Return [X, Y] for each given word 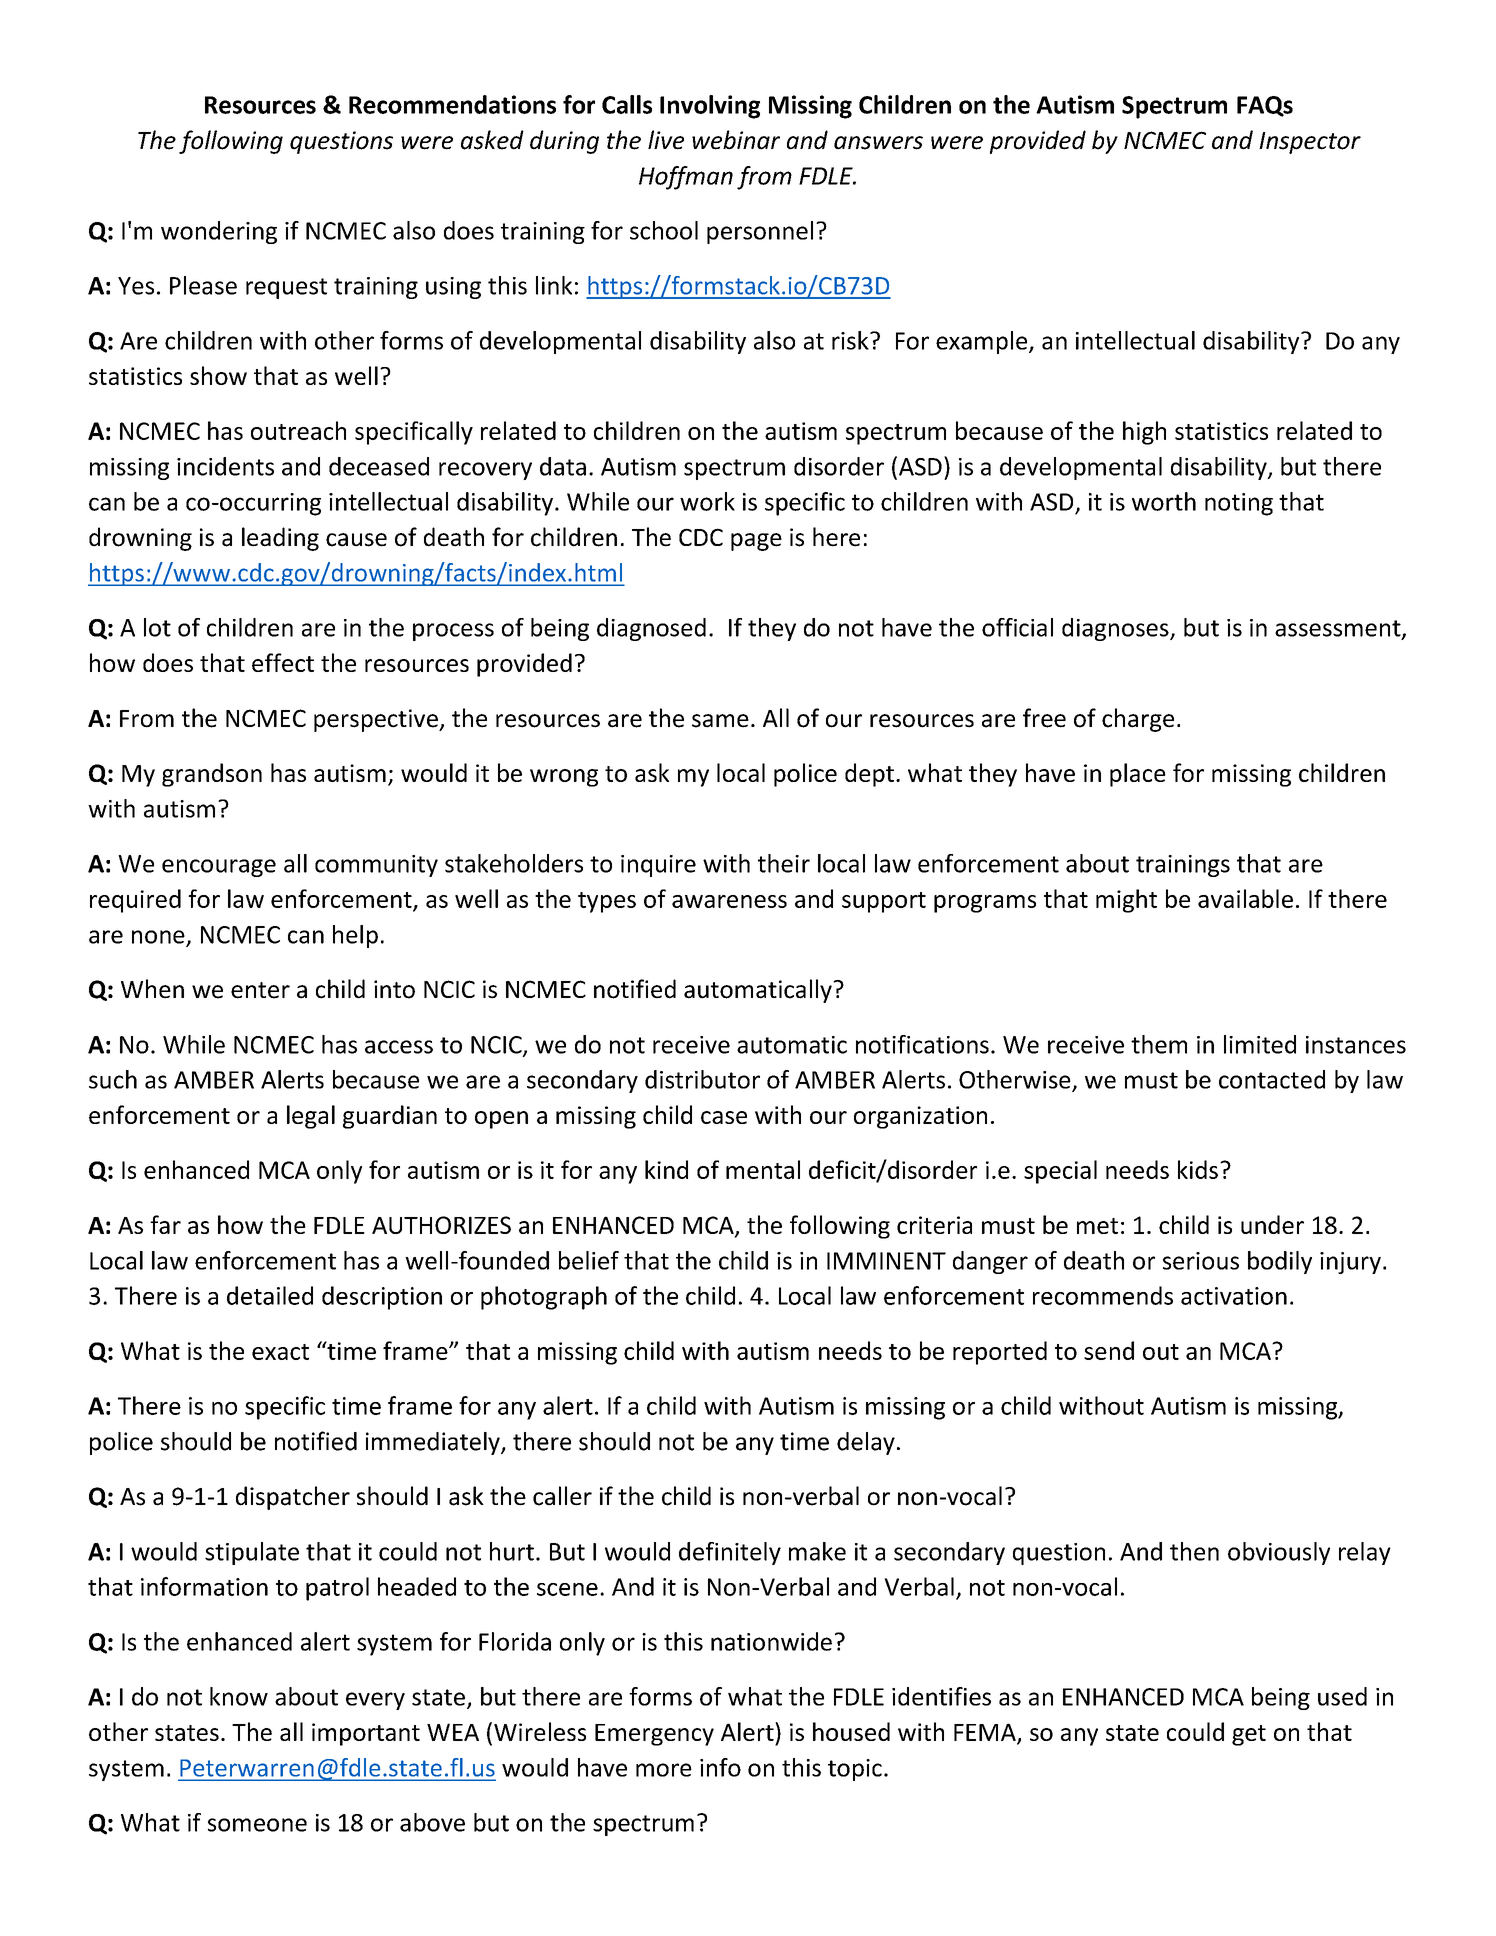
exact [280, 1352]
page [756, 542]
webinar [736, 140]
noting [1239, 504]
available [1245, 898]
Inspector [1310, 143]
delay [866, 1443]
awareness [729, 901]
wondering [219, 232]
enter [260, 990]
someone [257, 1825]
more [664, 1770]
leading [280, 539]
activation [1234, 1296]
